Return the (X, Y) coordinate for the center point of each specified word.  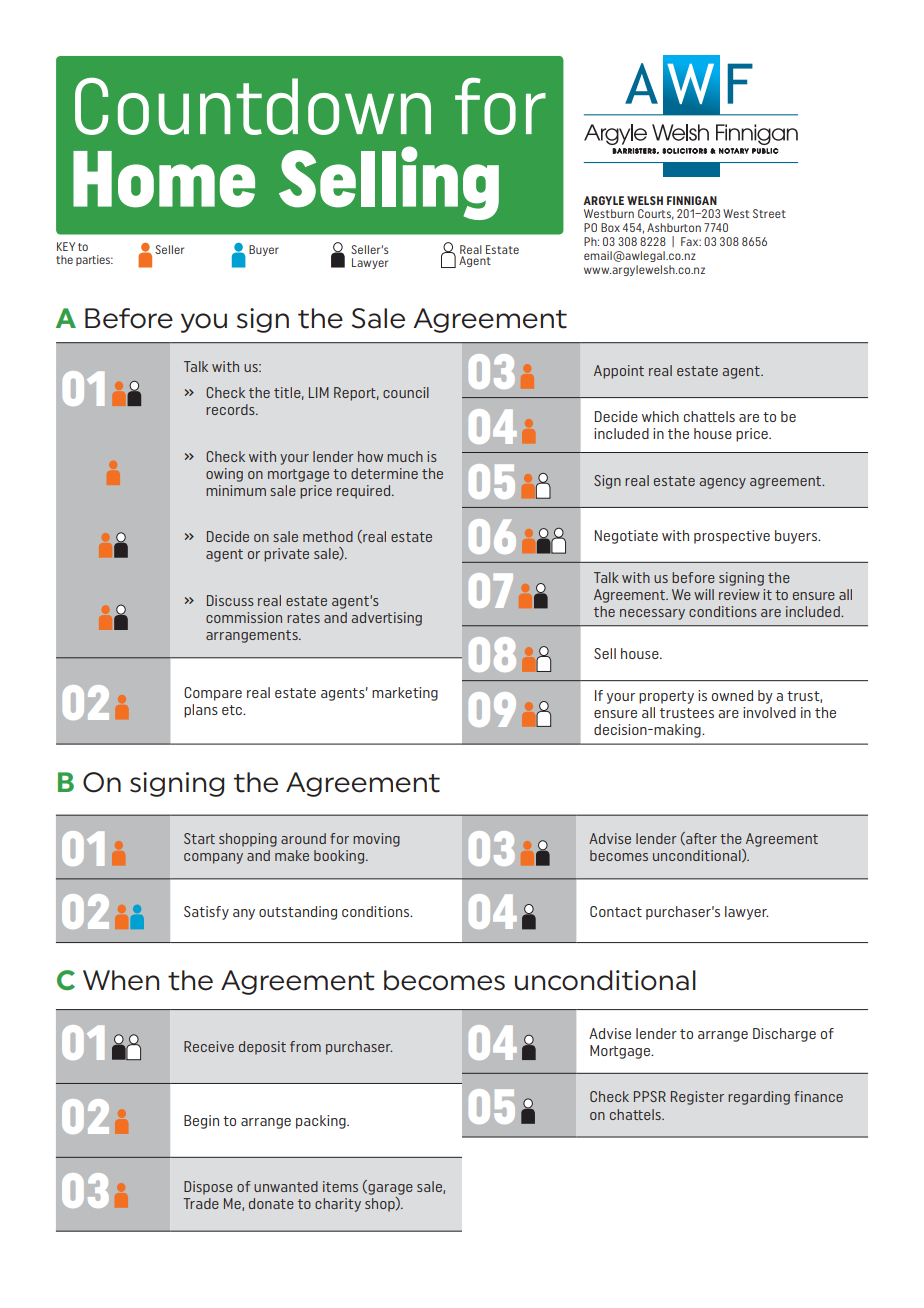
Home (164, 179)
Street (769, 213)
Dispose (208, 1188)
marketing (405, 694)
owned (732, 695)
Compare (213, 694)
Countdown (253, 106)
